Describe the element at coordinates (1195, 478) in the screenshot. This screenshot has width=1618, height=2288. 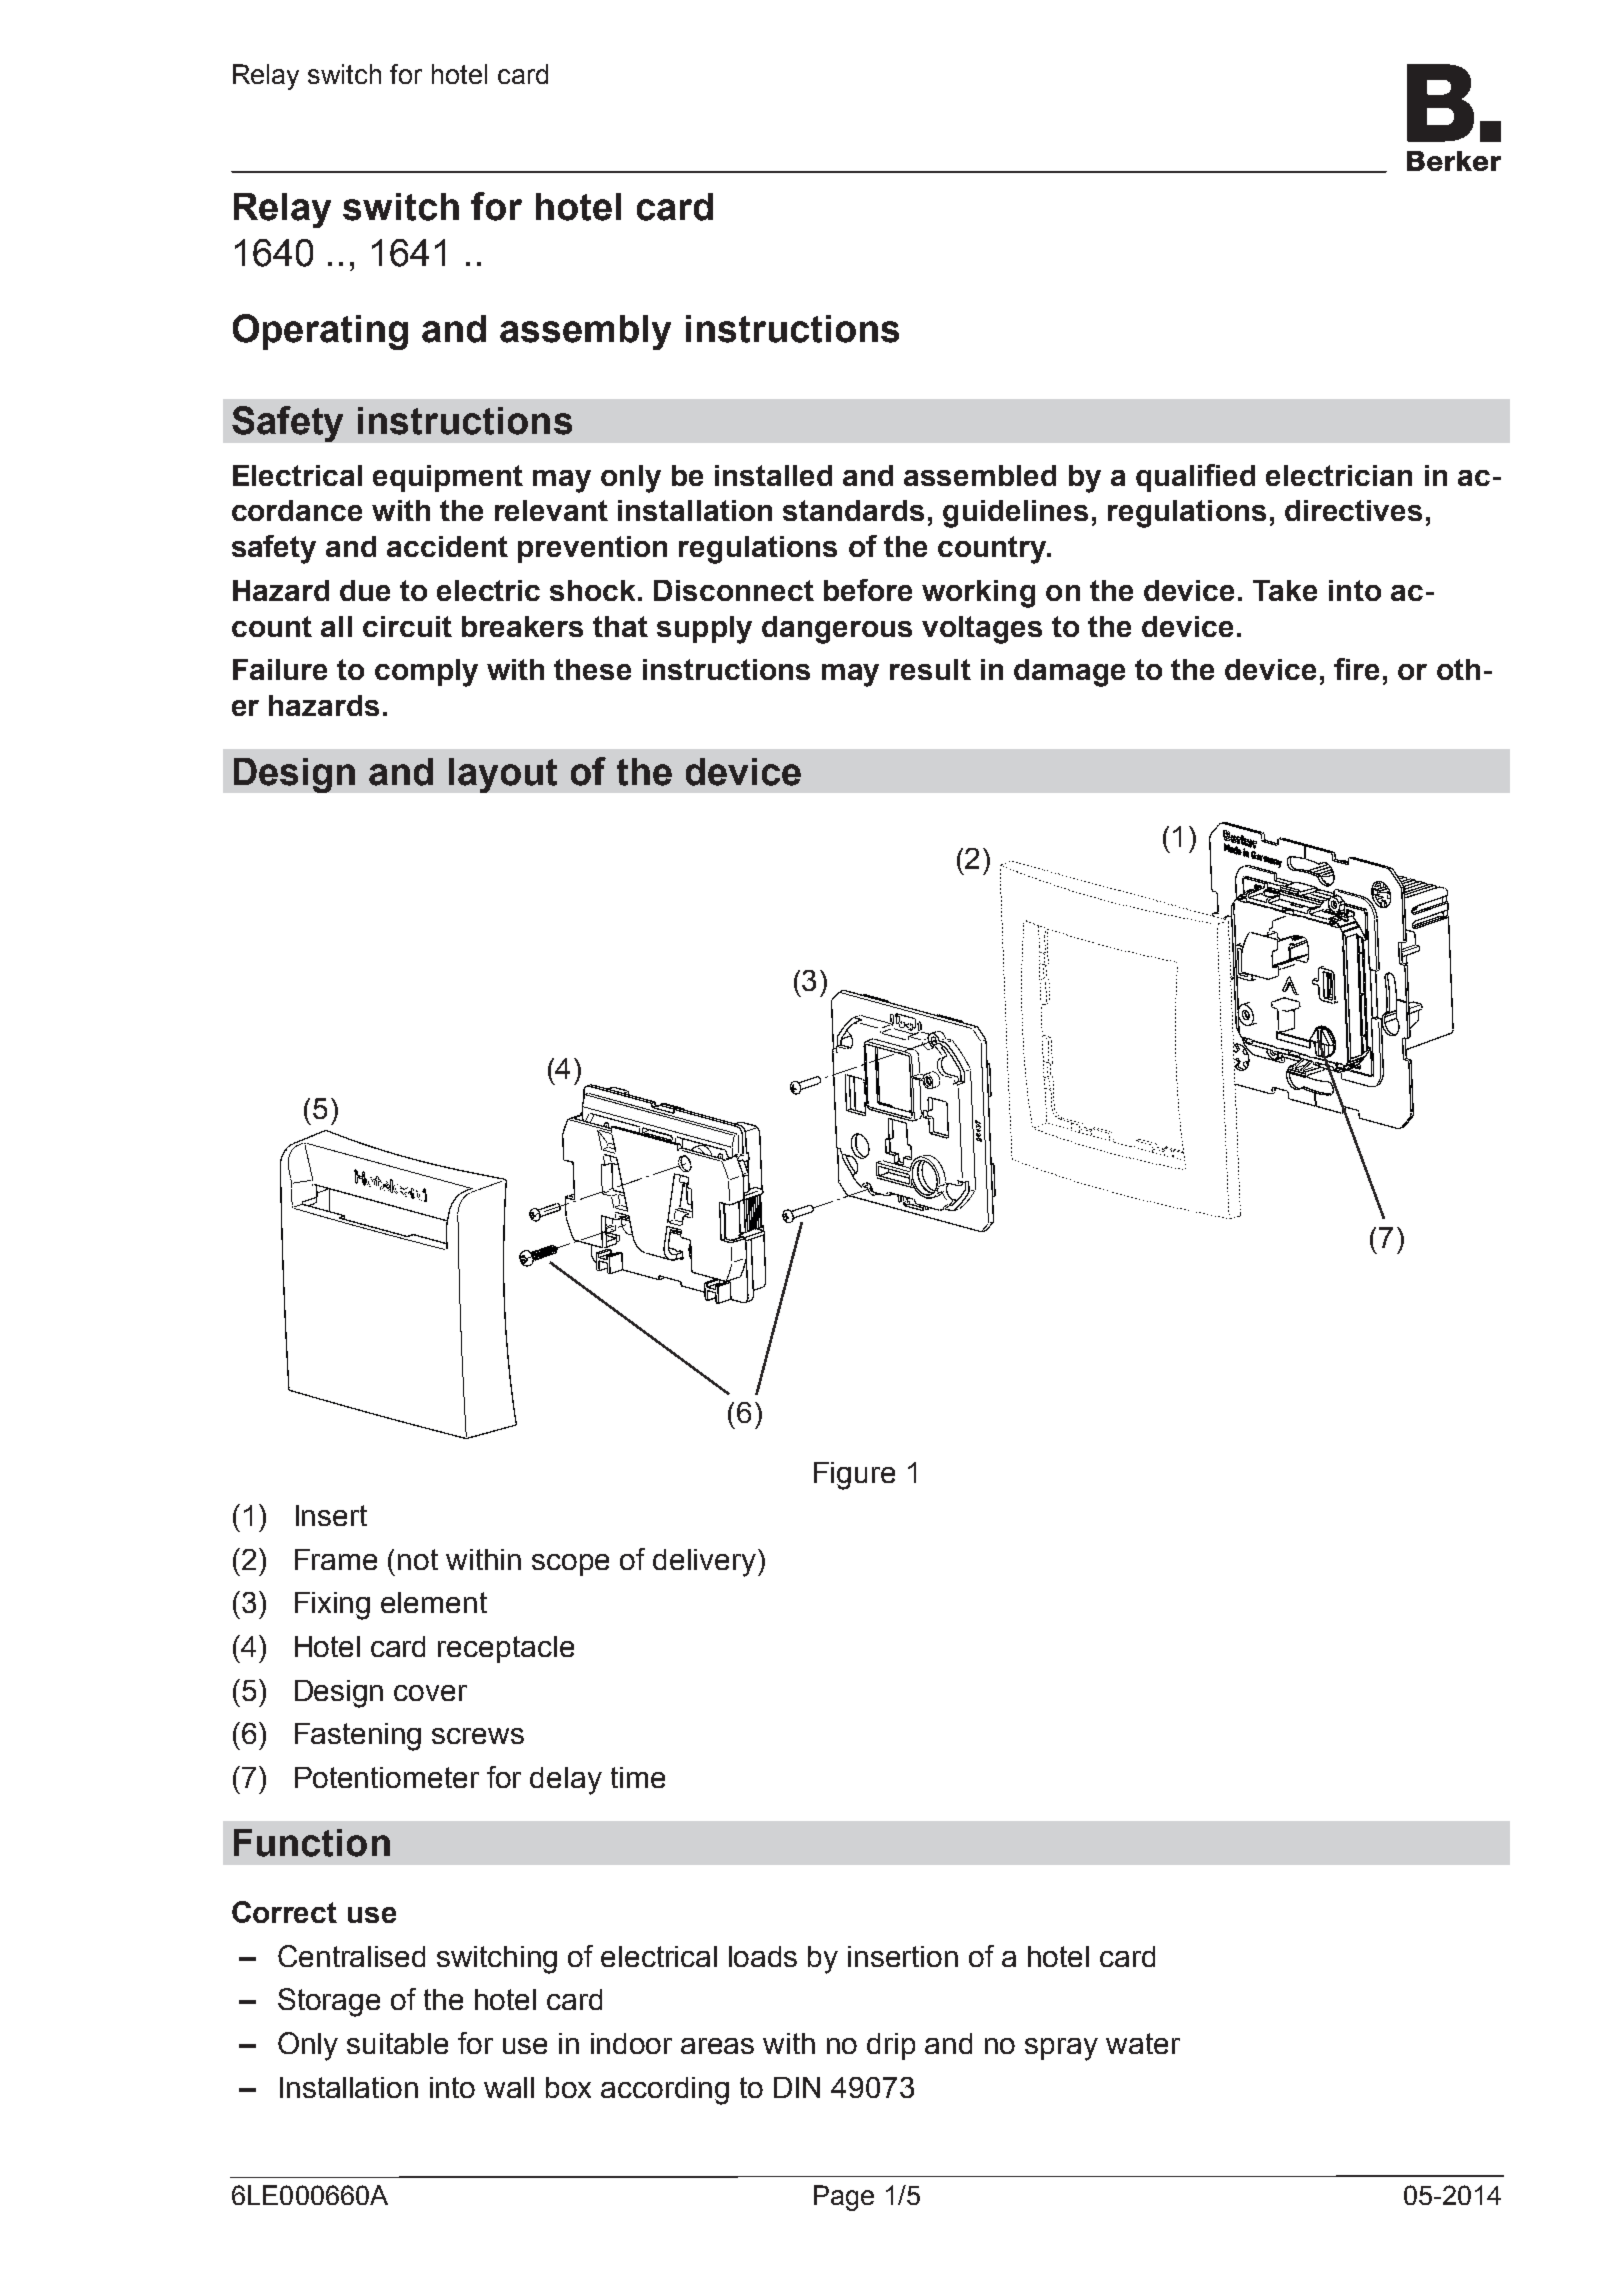
I see `qualified` at that location.
